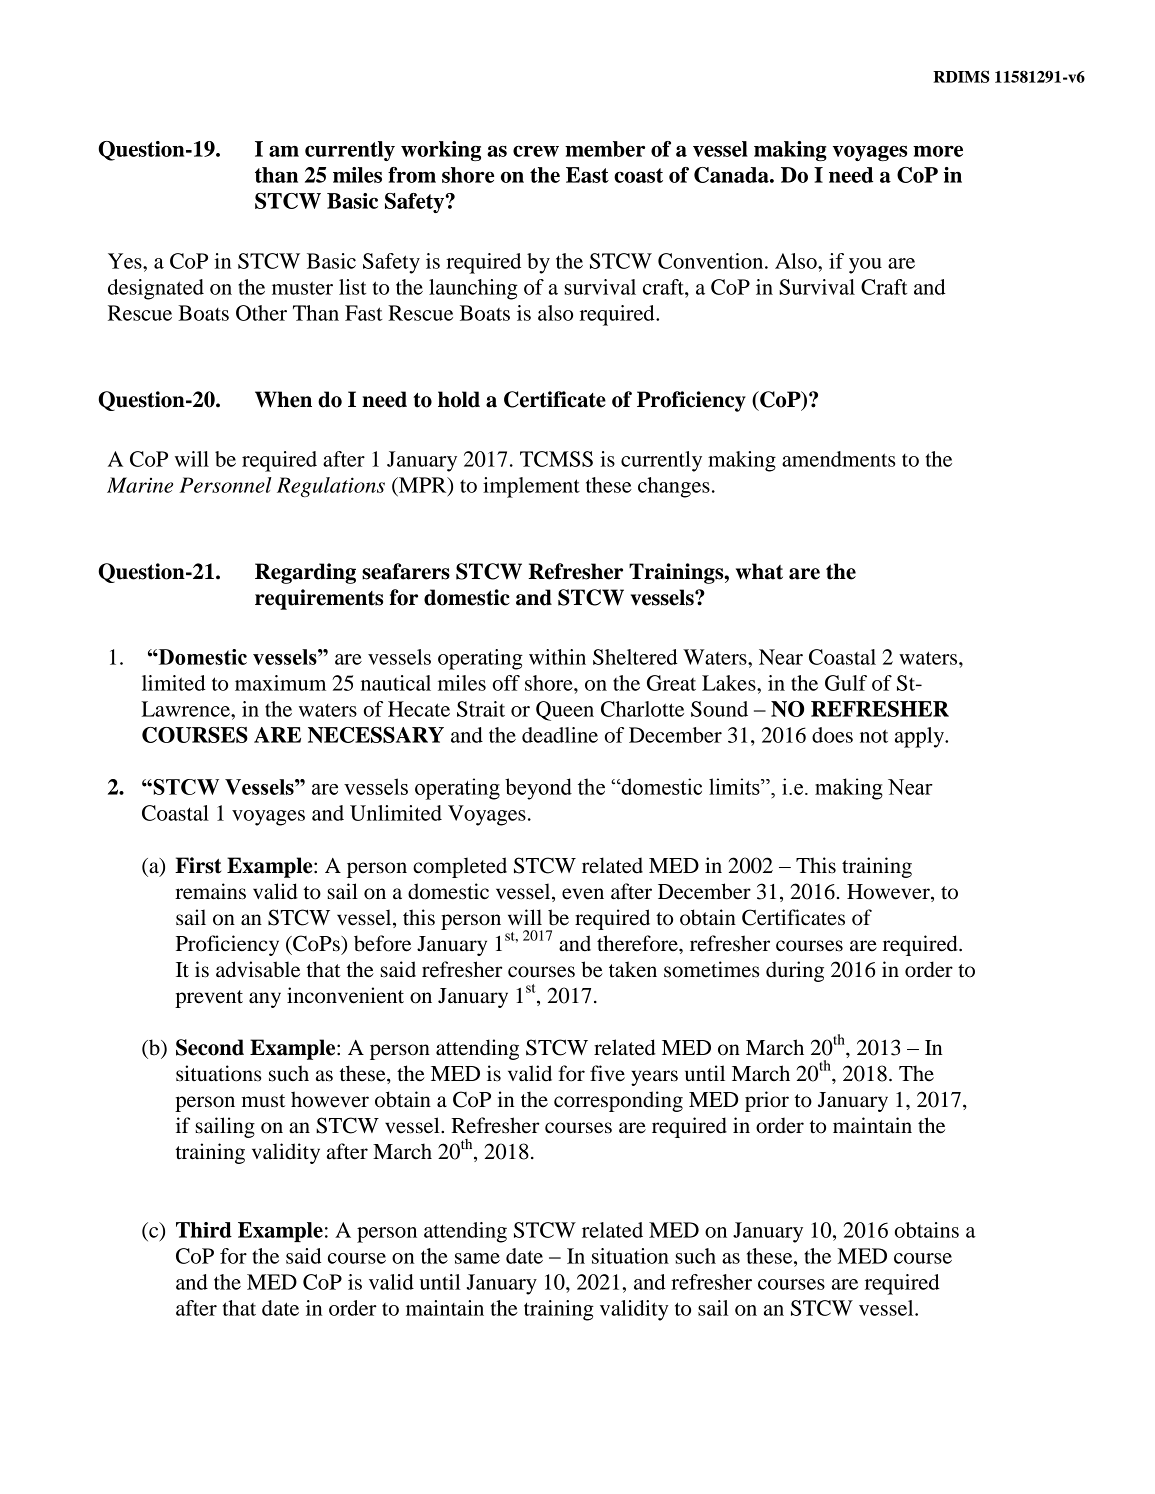  I want to click on Yes, so click(126, 261).
